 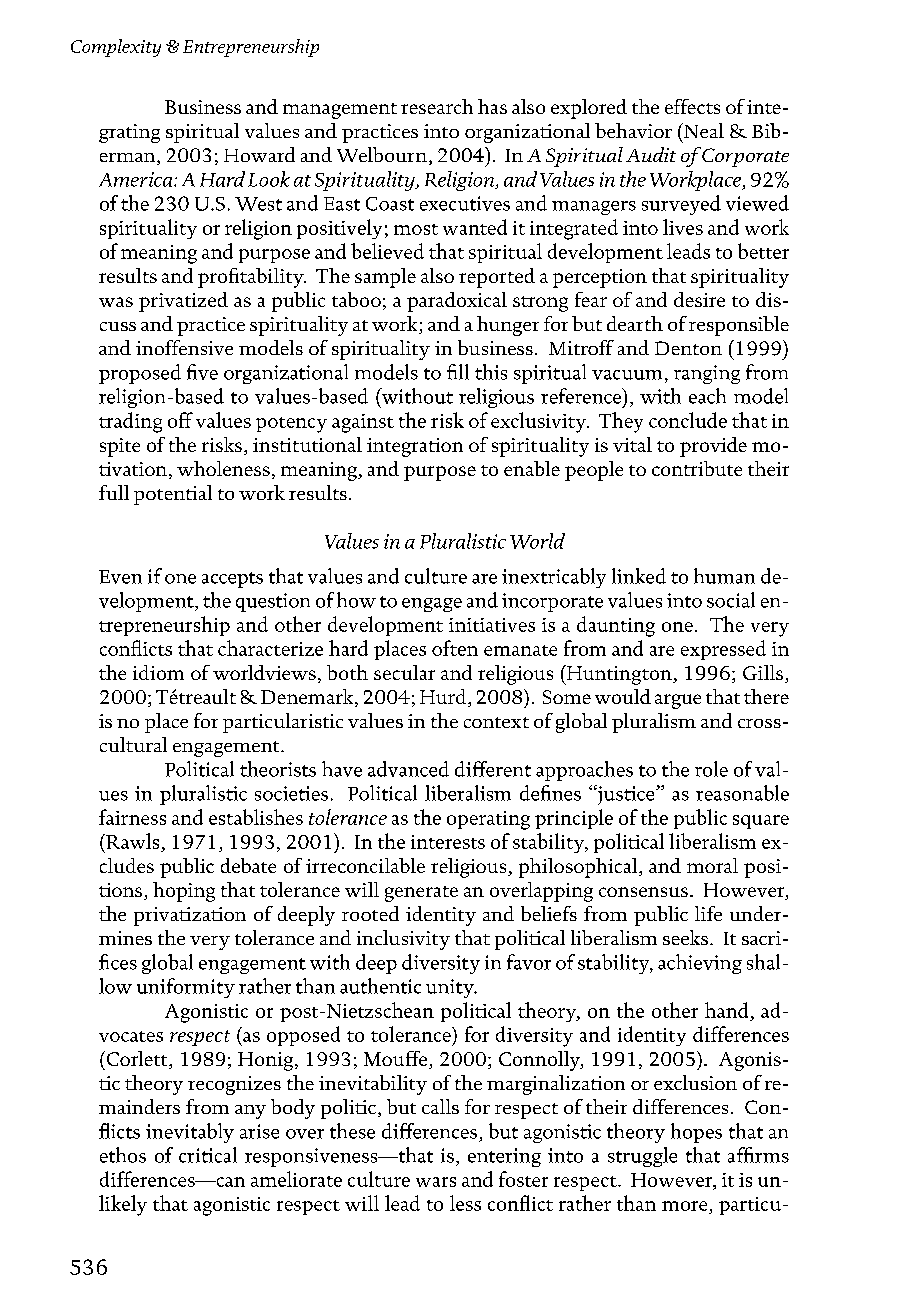 I want to click on more, so click(x=684, y=1206).
